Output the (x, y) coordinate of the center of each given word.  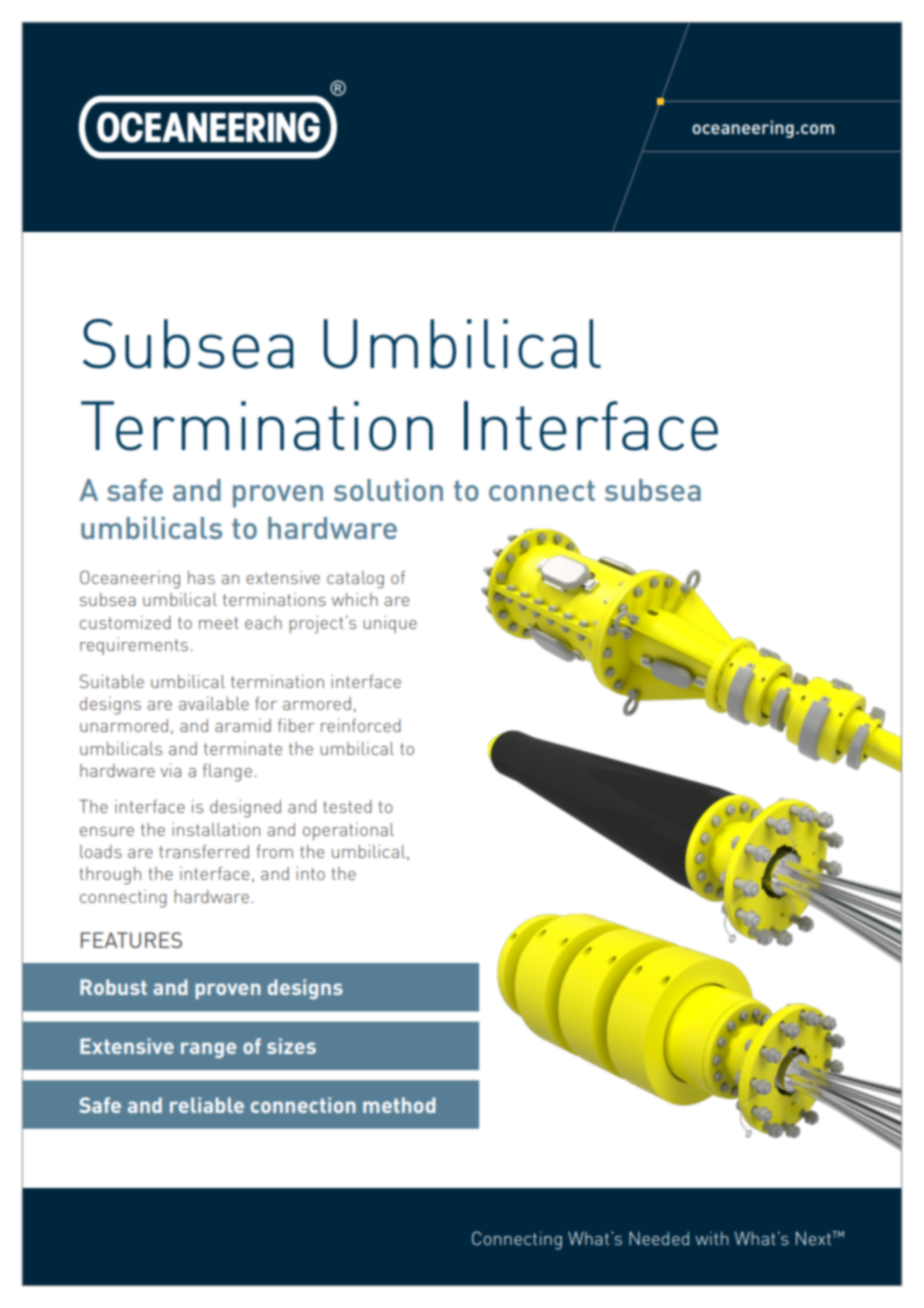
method (399, 1105)
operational (348, 831)
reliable (207, 1105)
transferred (204, 851)
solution (388, 490)
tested (347, 806)
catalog (355, 580)
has (201, 577)
